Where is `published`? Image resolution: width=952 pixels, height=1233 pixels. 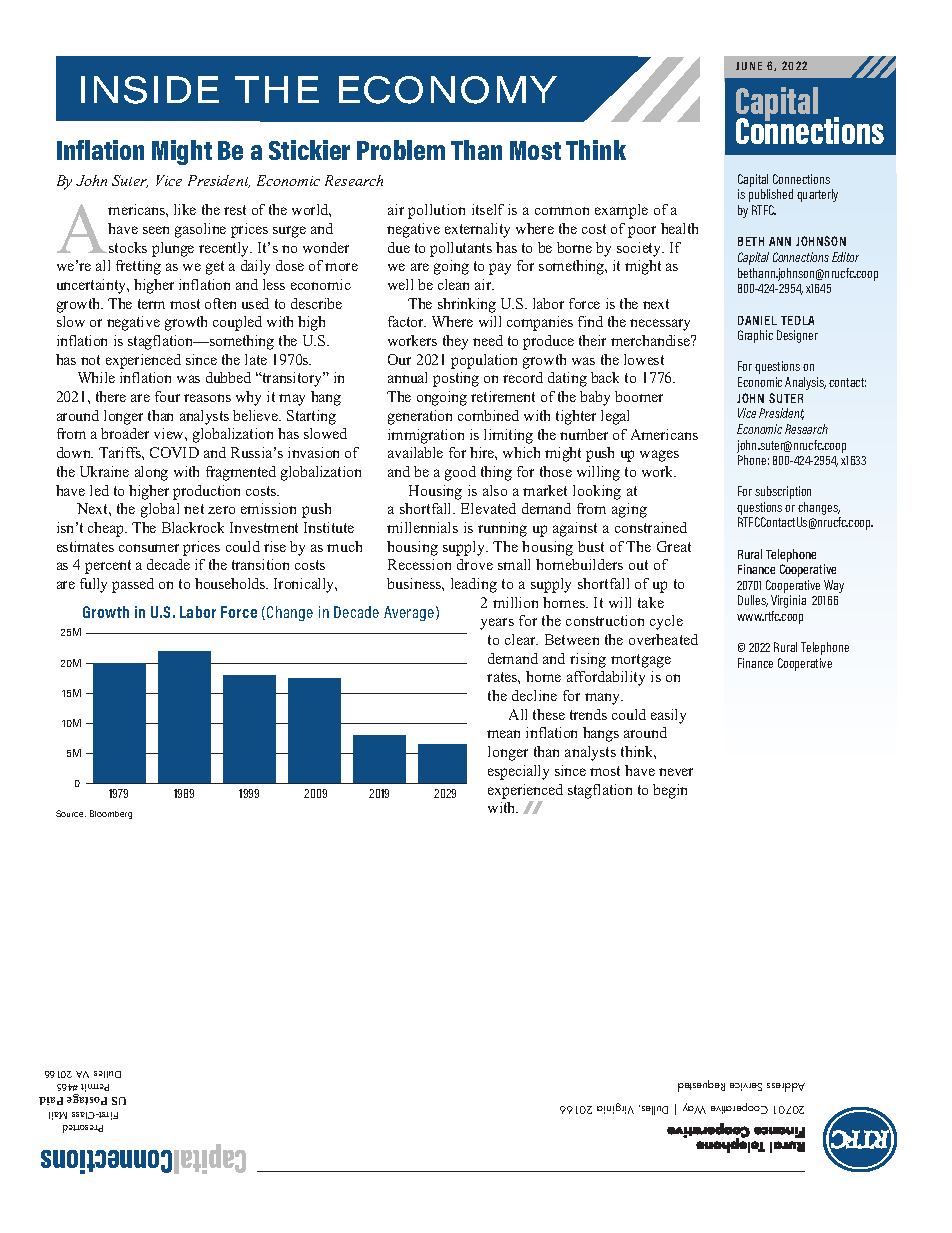 published is located at coordinates (771, 195).
